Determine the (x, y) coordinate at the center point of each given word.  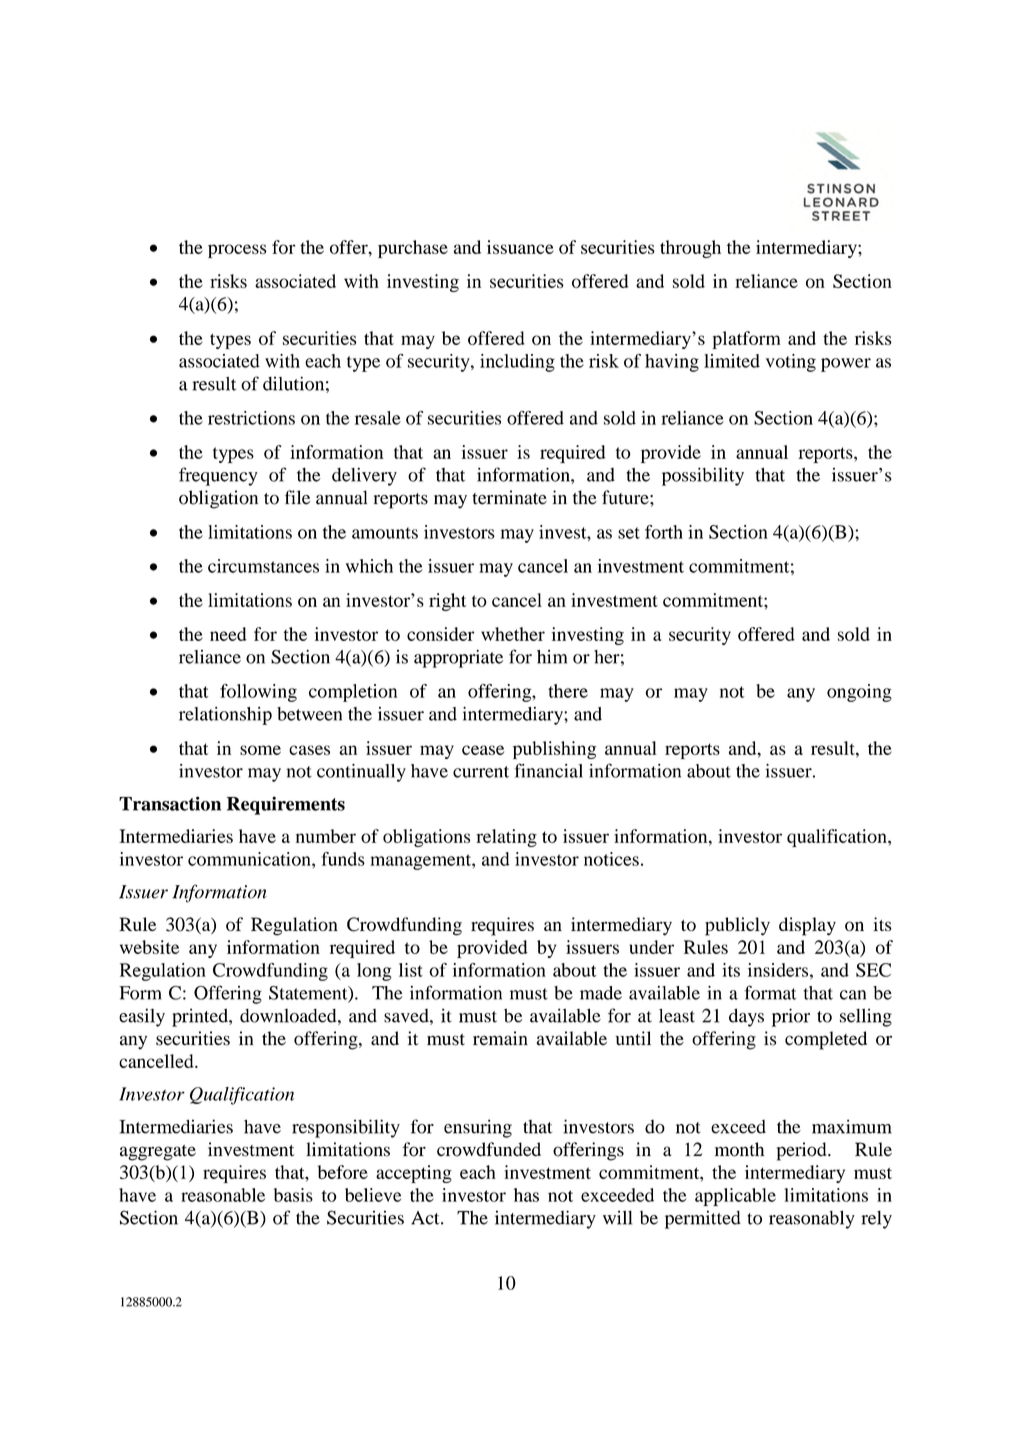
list (411, 970)
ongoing (859, 693)
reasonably (812, 1219)
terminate (509, 497)
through (690, 249)
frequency (218, 476)
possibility (703, 476)
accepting (414, 1174)
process (237, 251)
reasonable (223, 1195)
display (807, 926)
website (149, 947)
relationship (225, 716)
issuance (520, 247)
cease (483, 750)
